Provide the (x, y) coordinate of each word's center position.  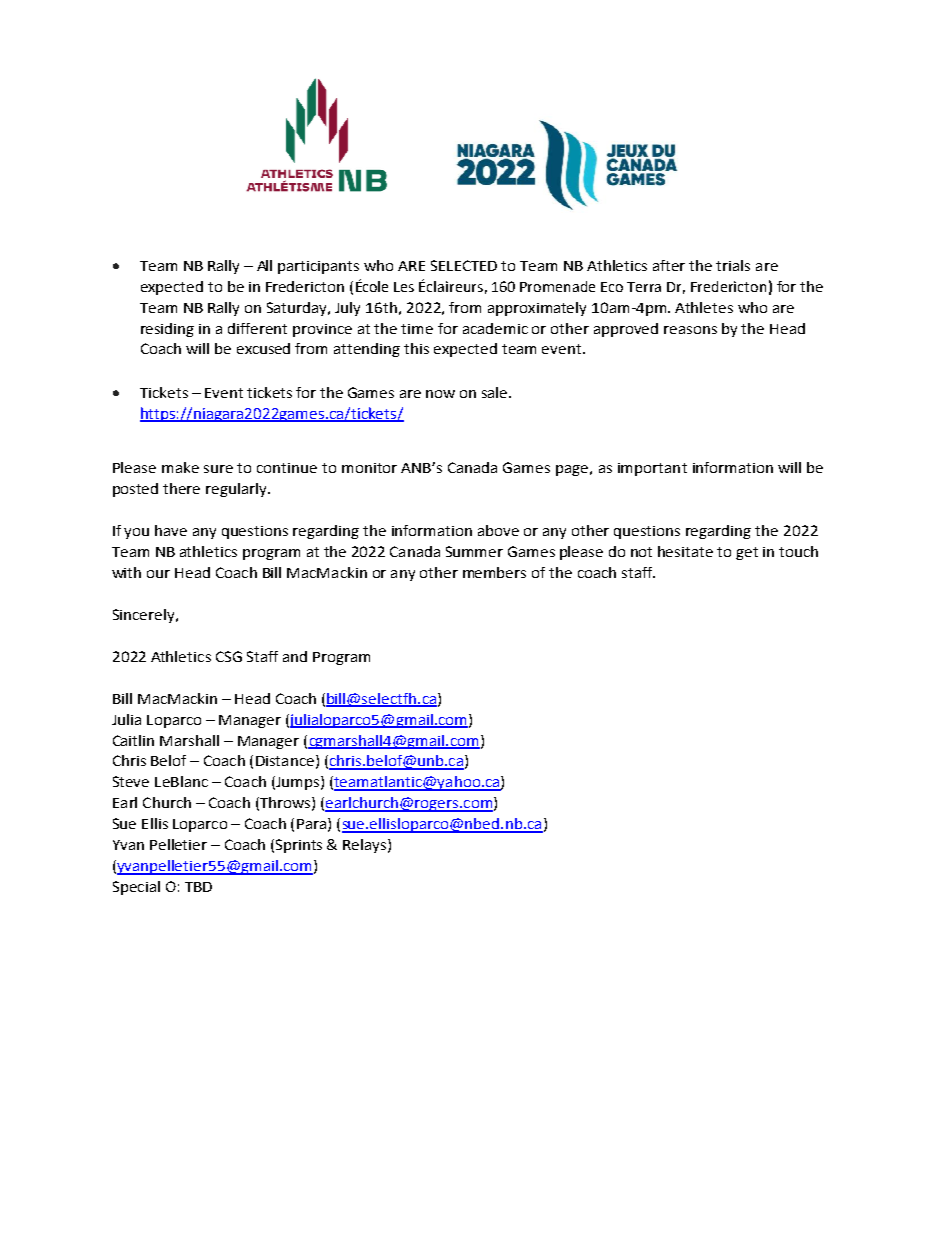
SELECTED (464, 265)
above (498, 530)
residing (167, 330)
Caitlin (133, 740)
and (295, 656)
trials (733, 265)
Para (311, 824)
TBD (198, 887)
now (440, 394)
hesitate (685, 551)
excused (263, 348)
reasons (690, 330)
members (494, 572)
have (171, 530)
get (747, 553)
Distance (285, 761)
